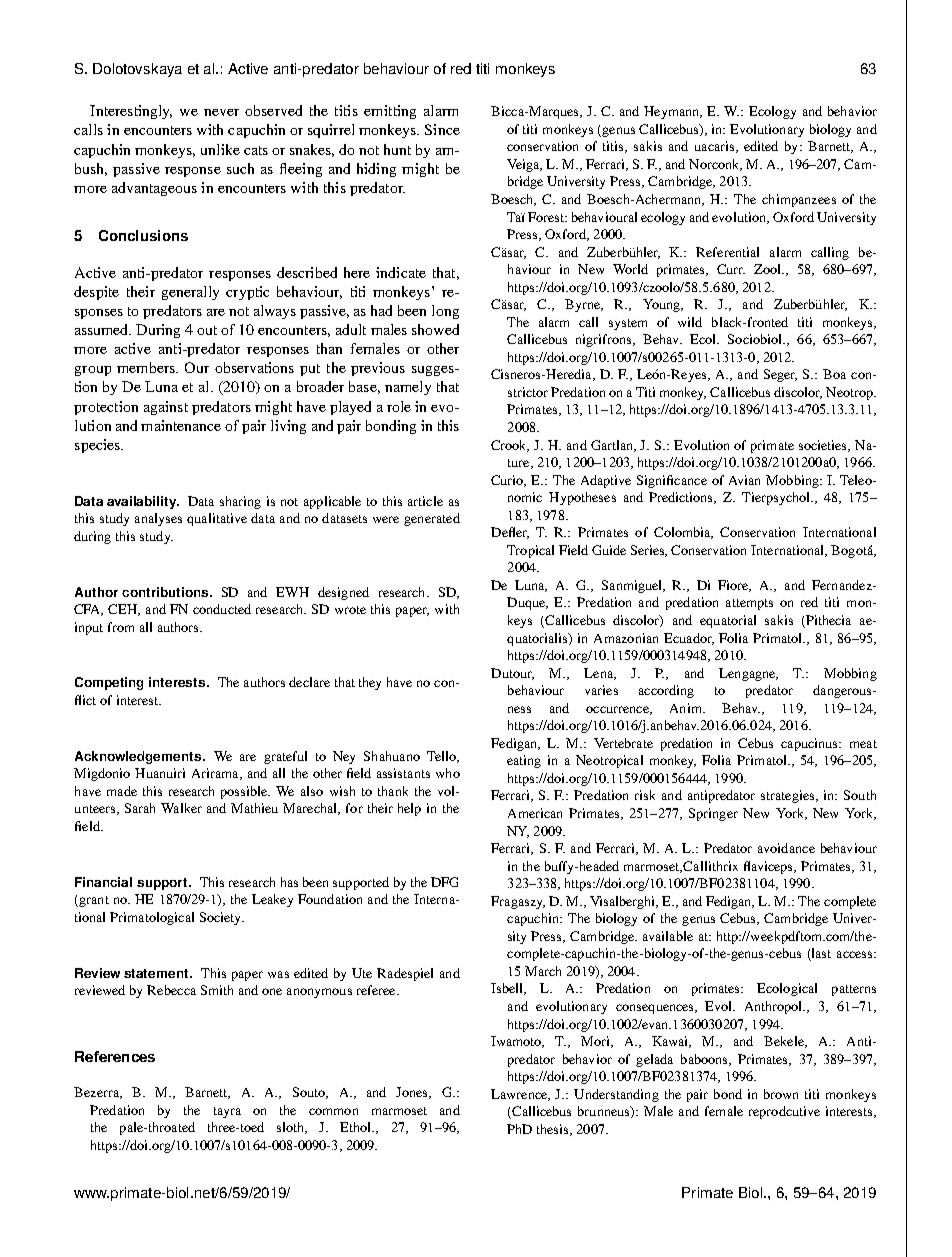 This image has width=952, height=1257. I want to click on Avian, so click(744, 480).
